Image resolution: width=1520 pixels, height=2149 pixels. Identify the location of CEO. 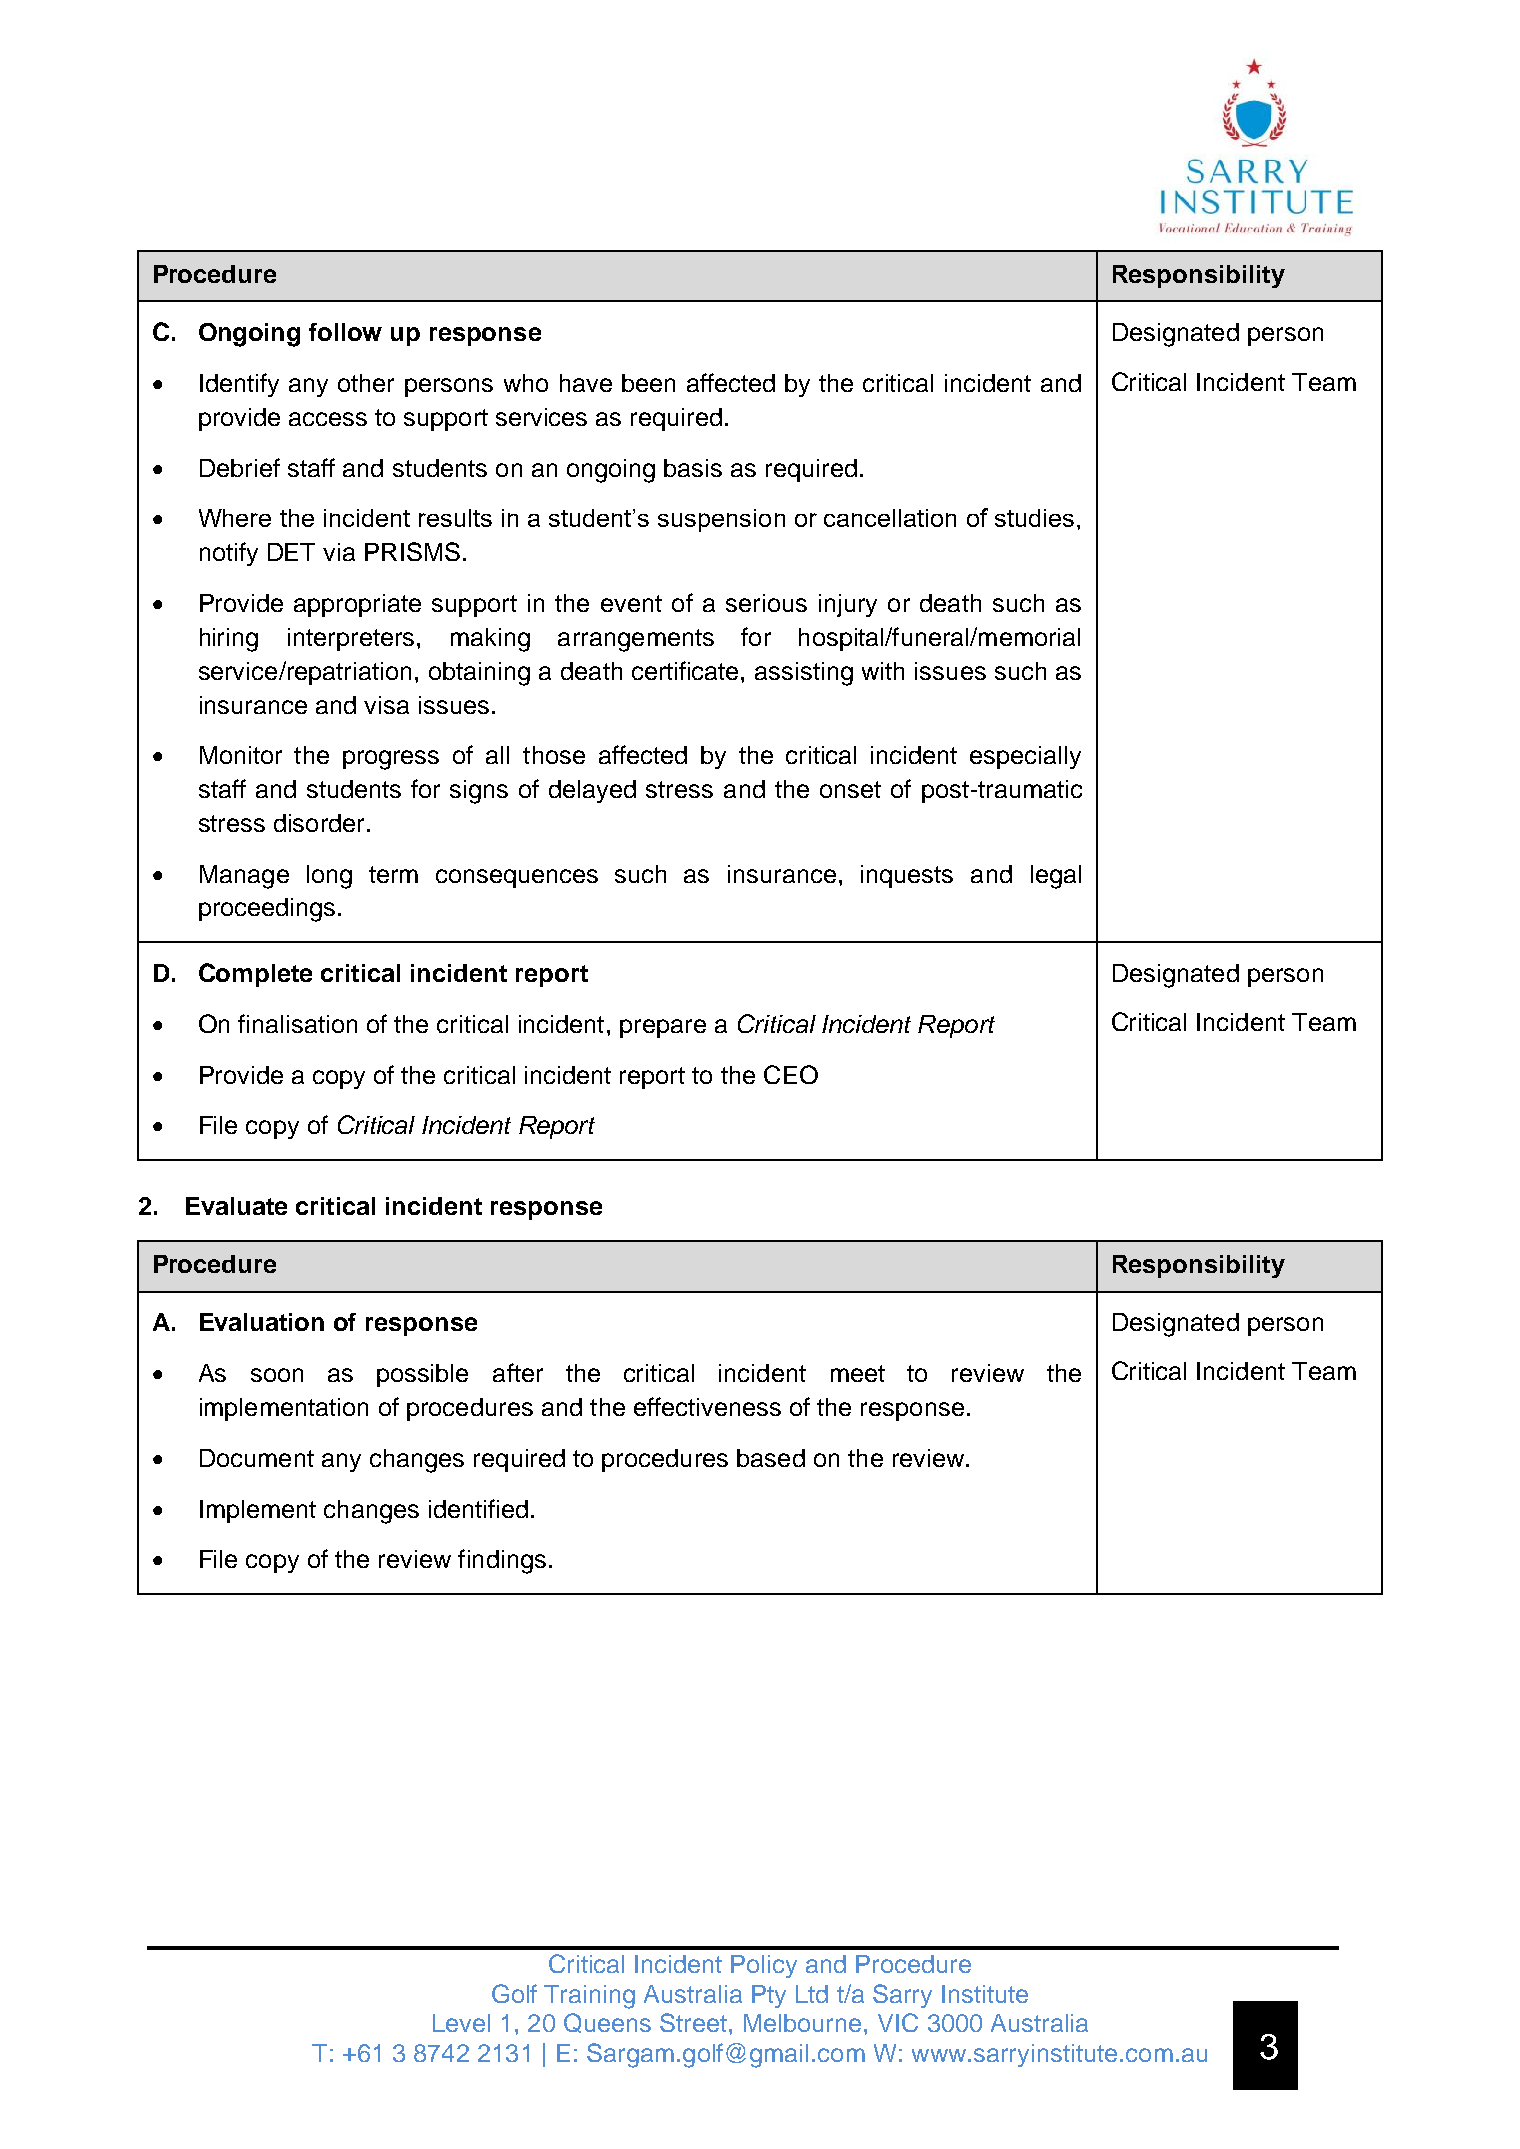
(791, 1074).
